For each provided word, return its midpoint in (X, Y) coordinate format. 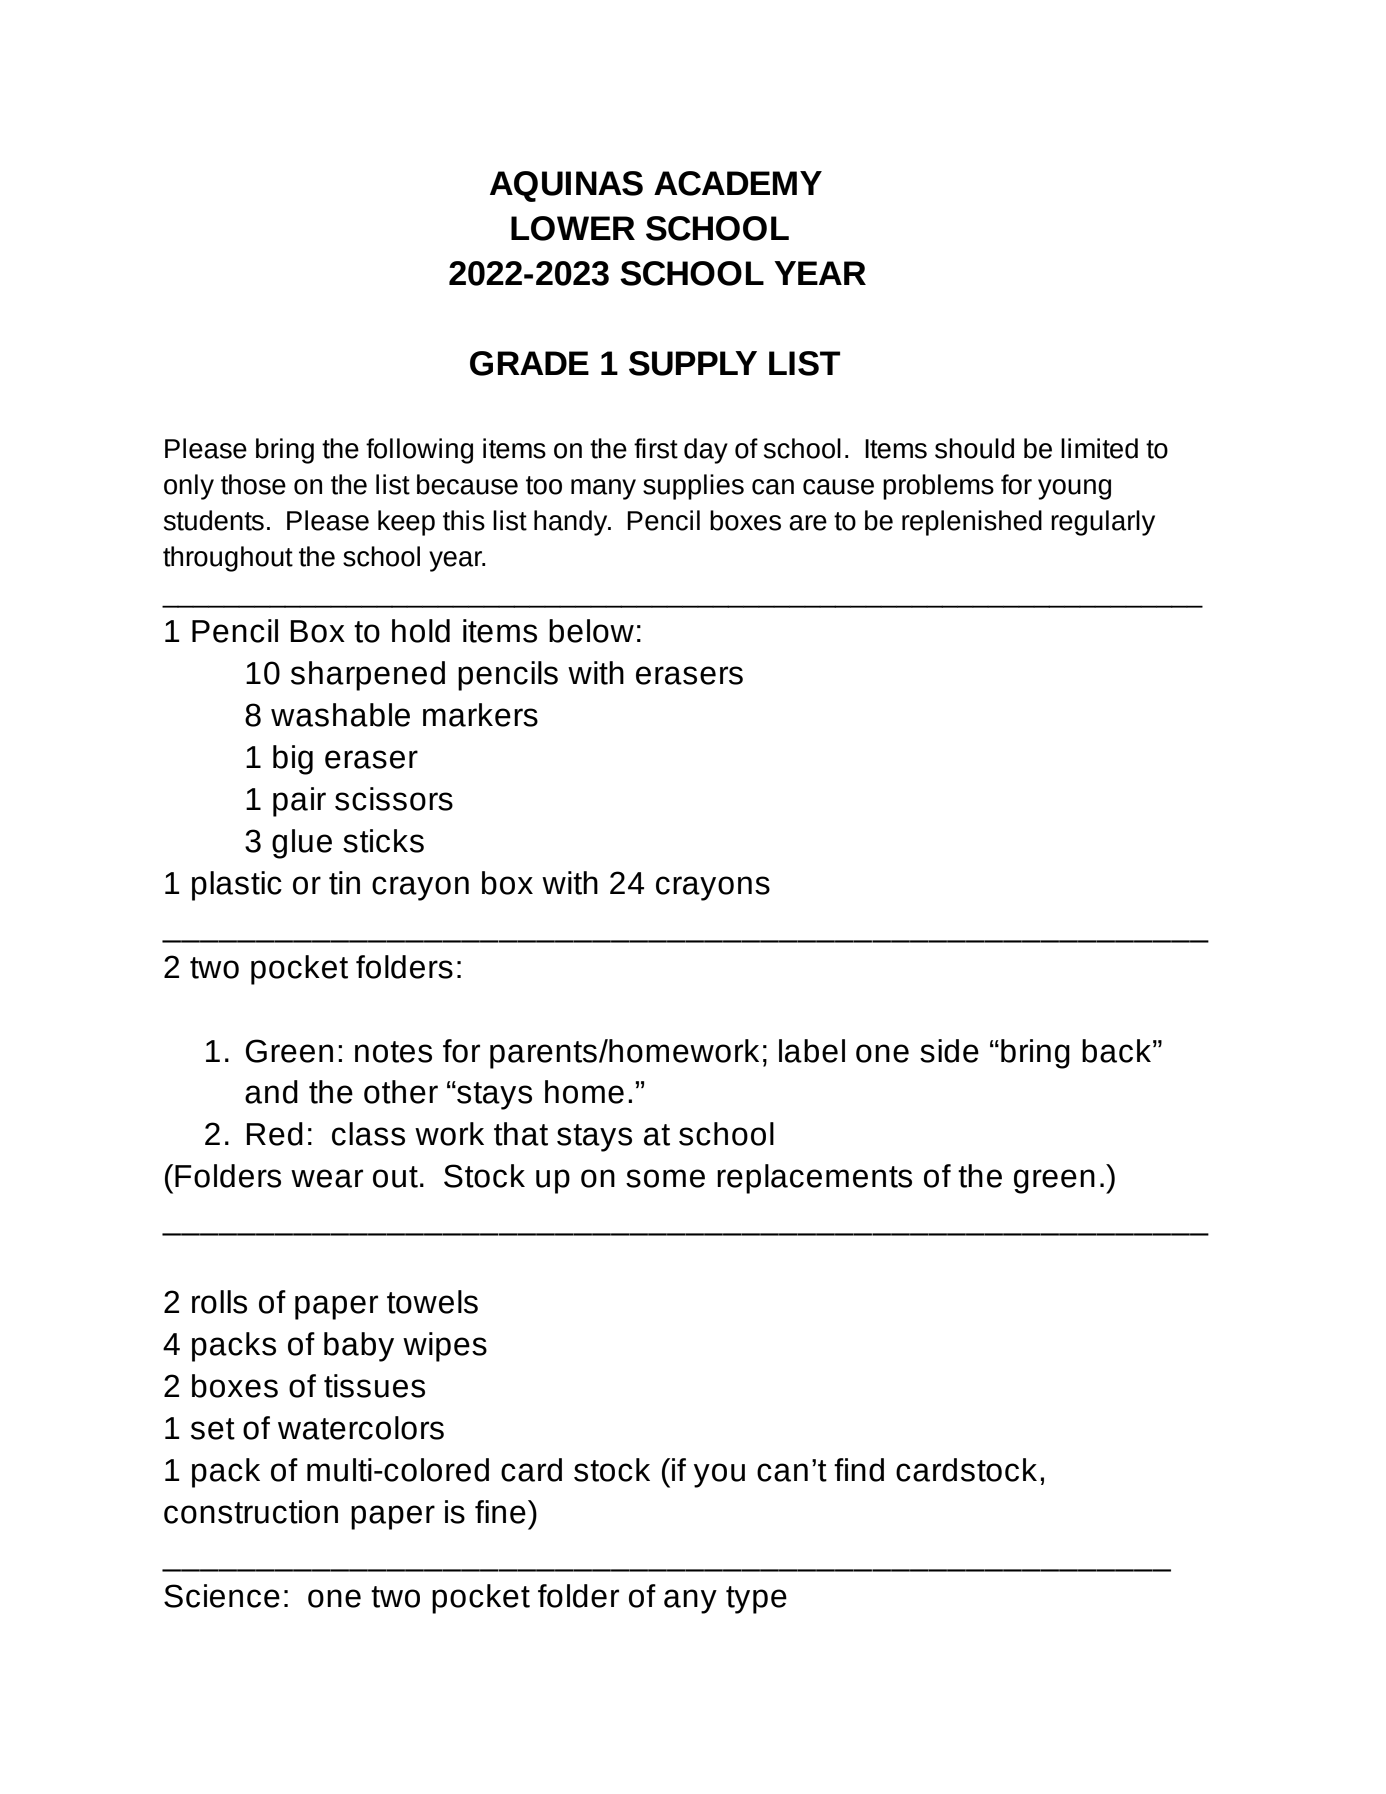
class (368, 1134)
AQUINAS (566, 186)
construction (251, 1512)
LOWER (573, 228)
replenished (972, 523)
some (665, 1178)
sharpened (368, 676)
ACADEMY (738, 183)
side (949, 1051)
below (591, 631)
